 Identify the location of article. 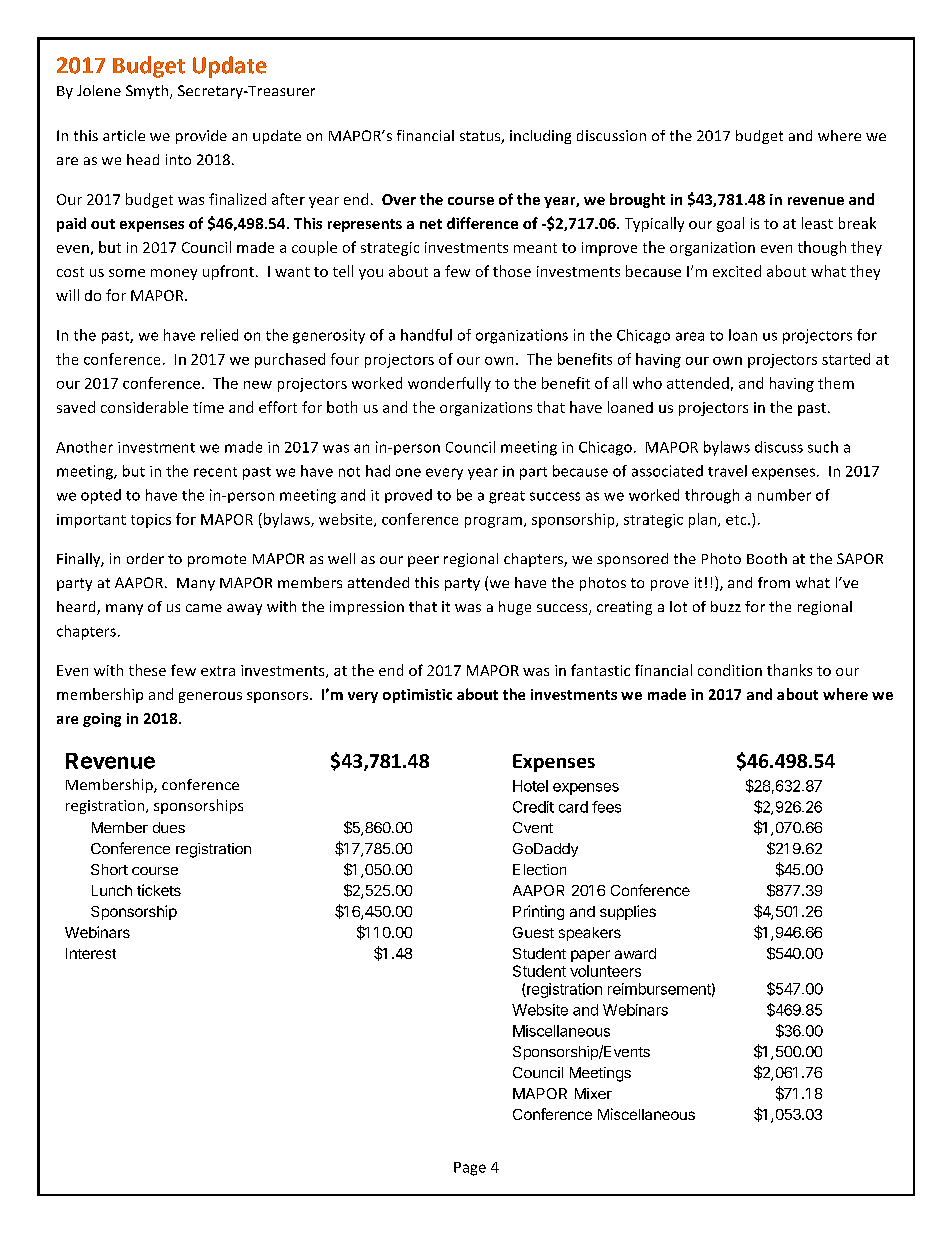
(124, 135).
